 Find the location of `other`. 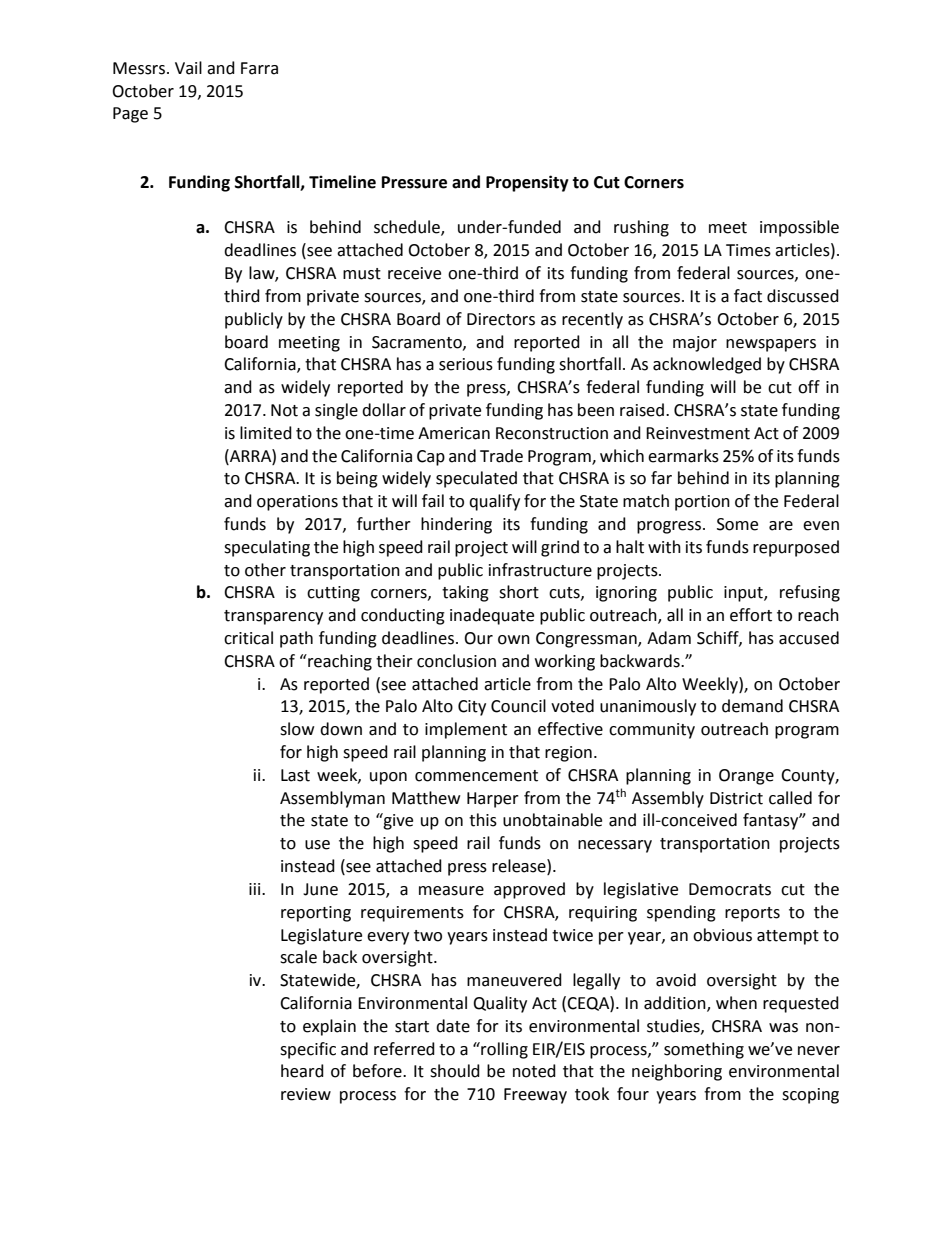

other is located at coordinates (265, 570).
